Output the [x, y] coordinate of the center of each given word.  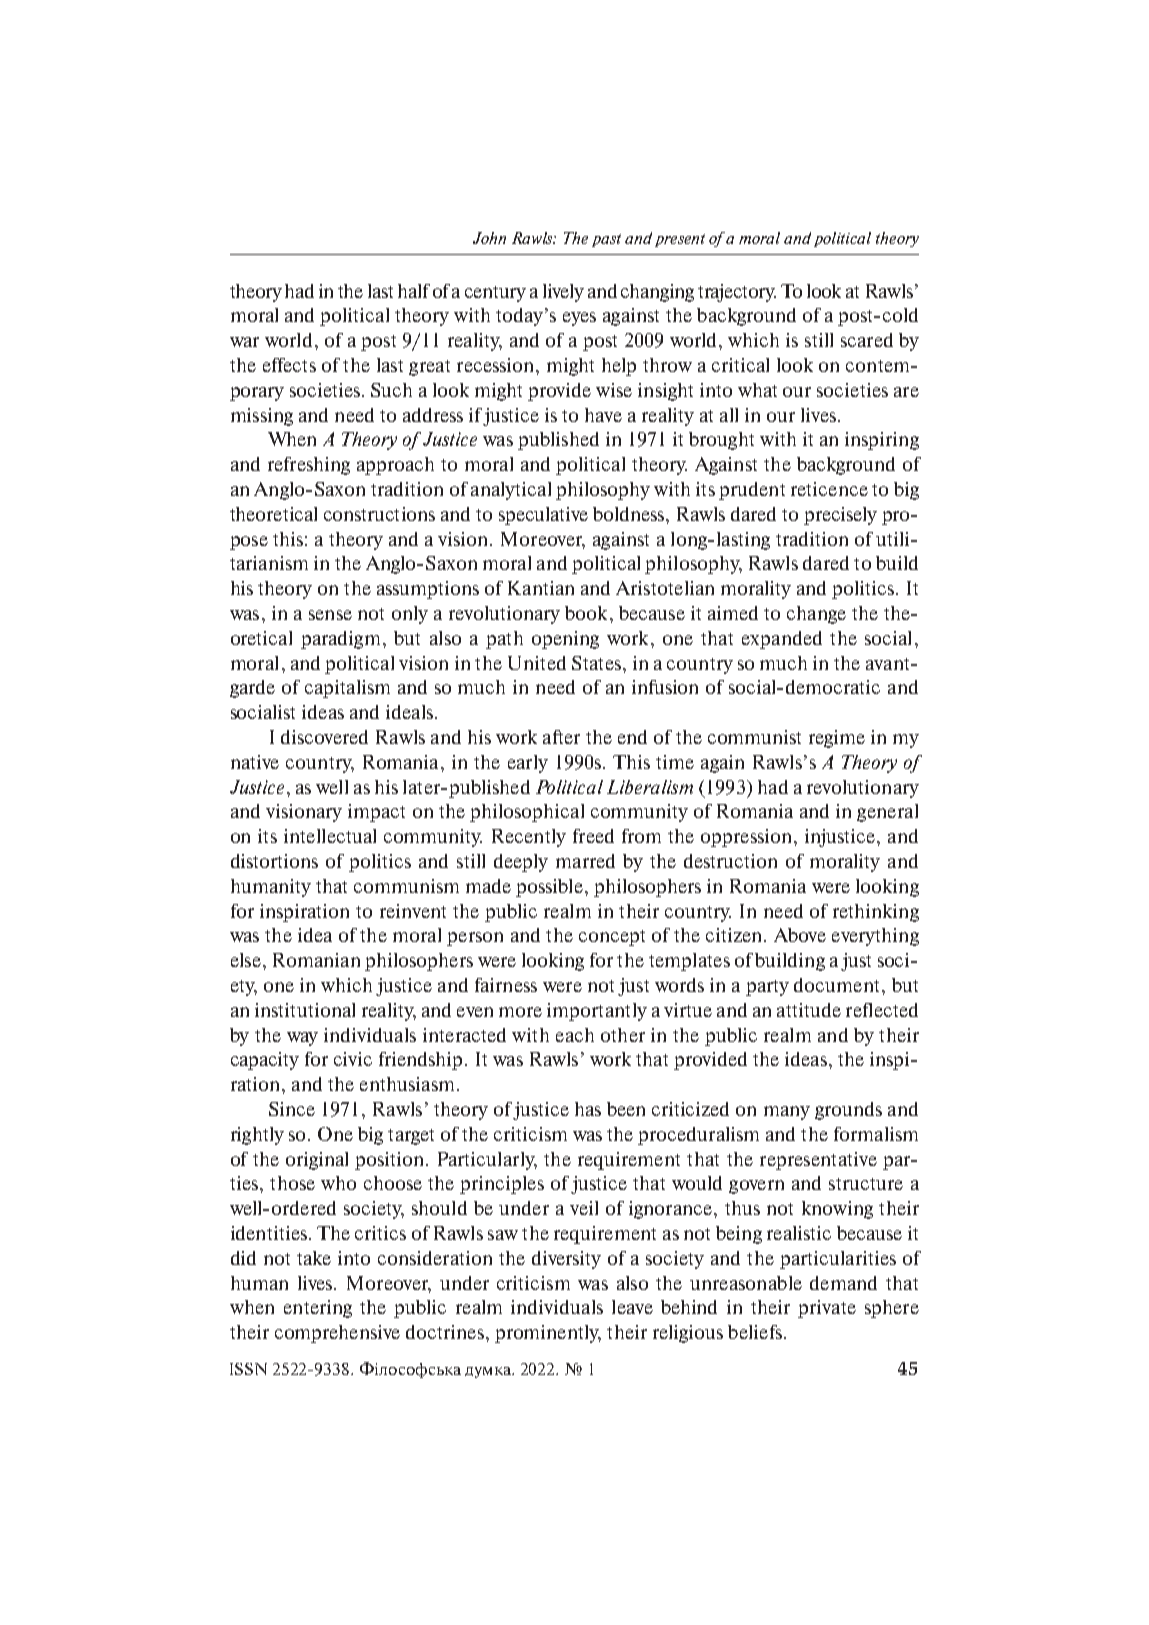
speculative [543, 516]
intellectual [330, 836]
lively [563, 293]
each [575, 1035]
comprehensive [337, 1334]
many [787, 1113]
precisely [840, 516]
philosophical [527, 813]
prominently [548, 1334]
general [887, 813]
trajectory [737, 293]
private [827, 1309]
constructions [379, 514]
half [414, 291]
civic [353, 1059]
